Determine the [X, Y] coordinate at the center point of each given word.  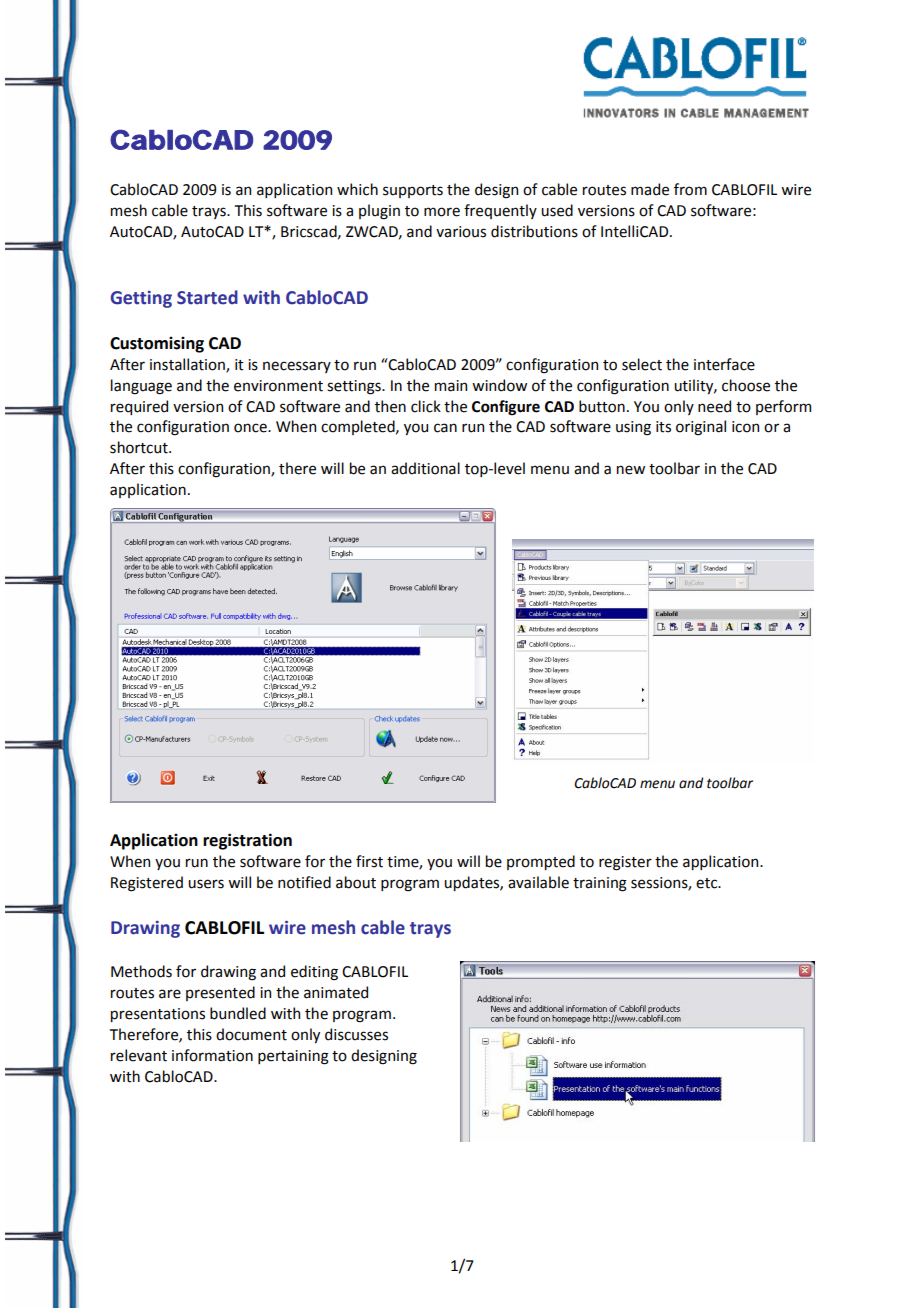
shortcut [140, 447]
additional [425, 468]
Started [207, 297]
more [442, 212]
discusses [356, 1034]
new [631, 470]
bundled [238, 1013]
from [690, 189]
